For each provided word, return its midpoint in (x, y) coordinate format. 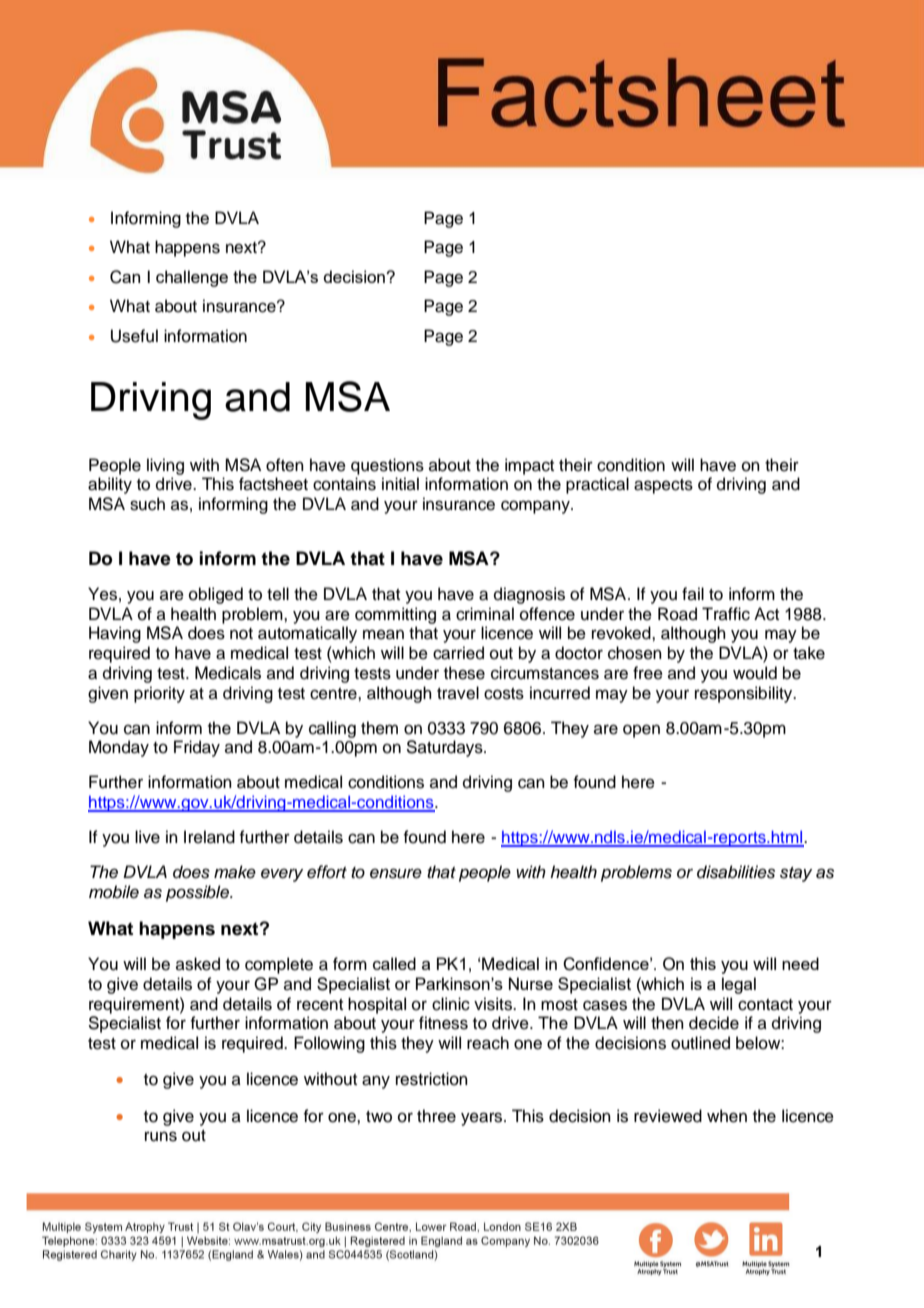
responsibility (745, 694)
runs (161, 1136)
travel (458, 693)
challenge (192, 278)
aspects (663, 486)
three (436, 1116)
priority (159, 694)
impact (529, 466)
